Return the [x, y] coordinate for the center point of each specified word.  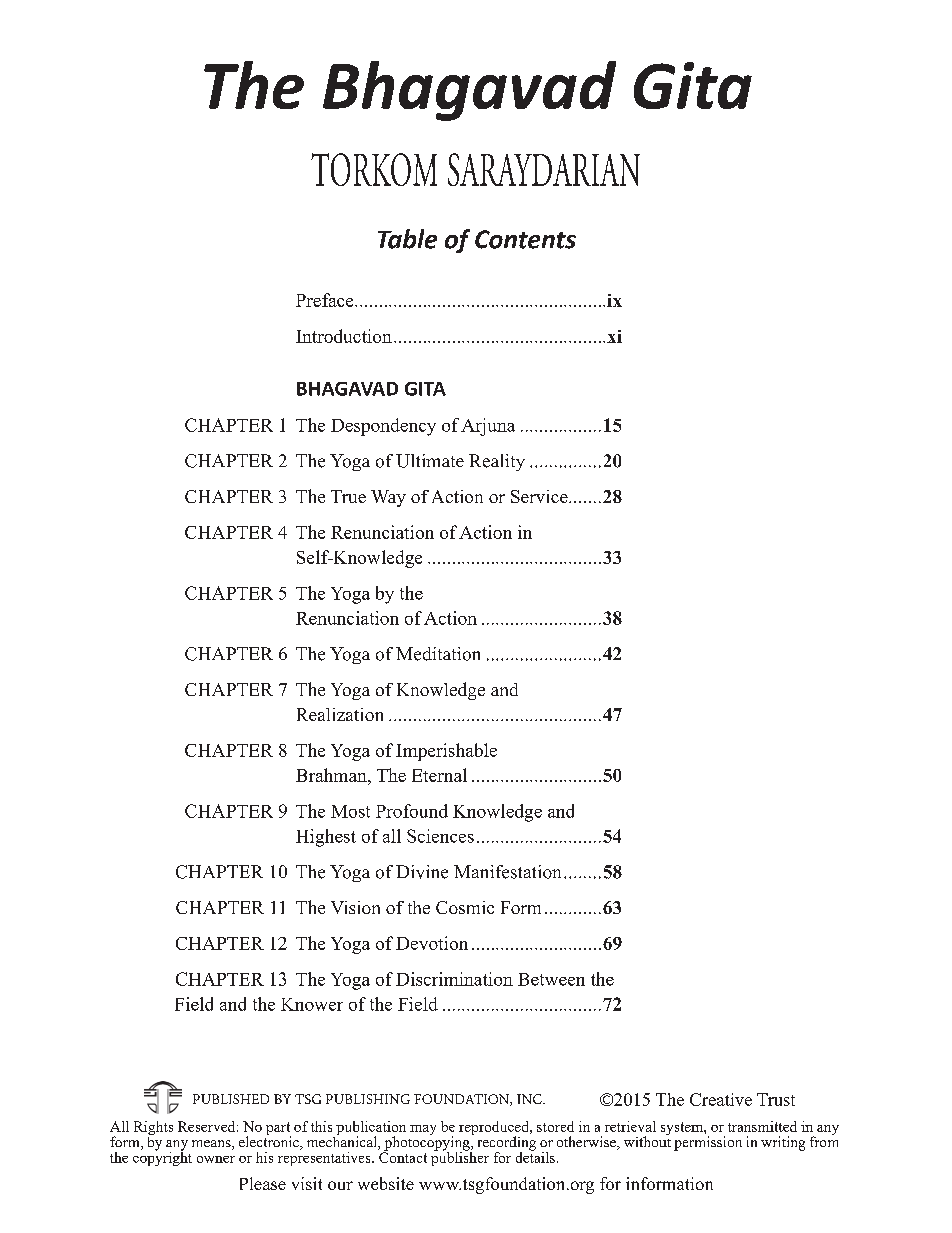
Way [388, 498]
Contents [525, 239]
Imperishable [446, 752]
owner [216, 1159]
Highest [326, 838]
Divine [422, 872]
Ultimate [430, 461]
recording [507, 1144]
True [348, 496]
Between [551, 979]
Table [407, 239]
